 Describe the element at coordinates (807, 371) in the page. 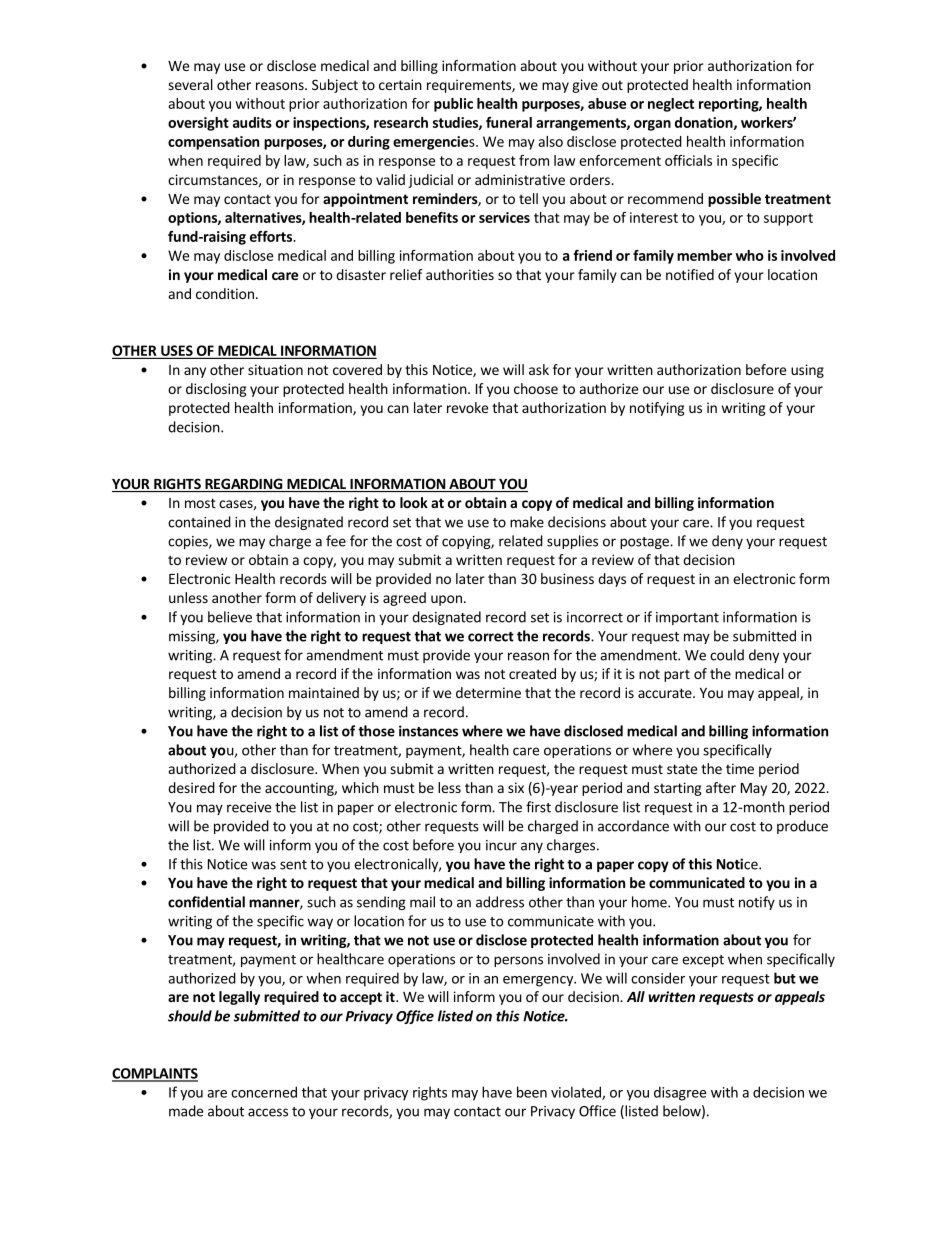

I see `using` at that location.
